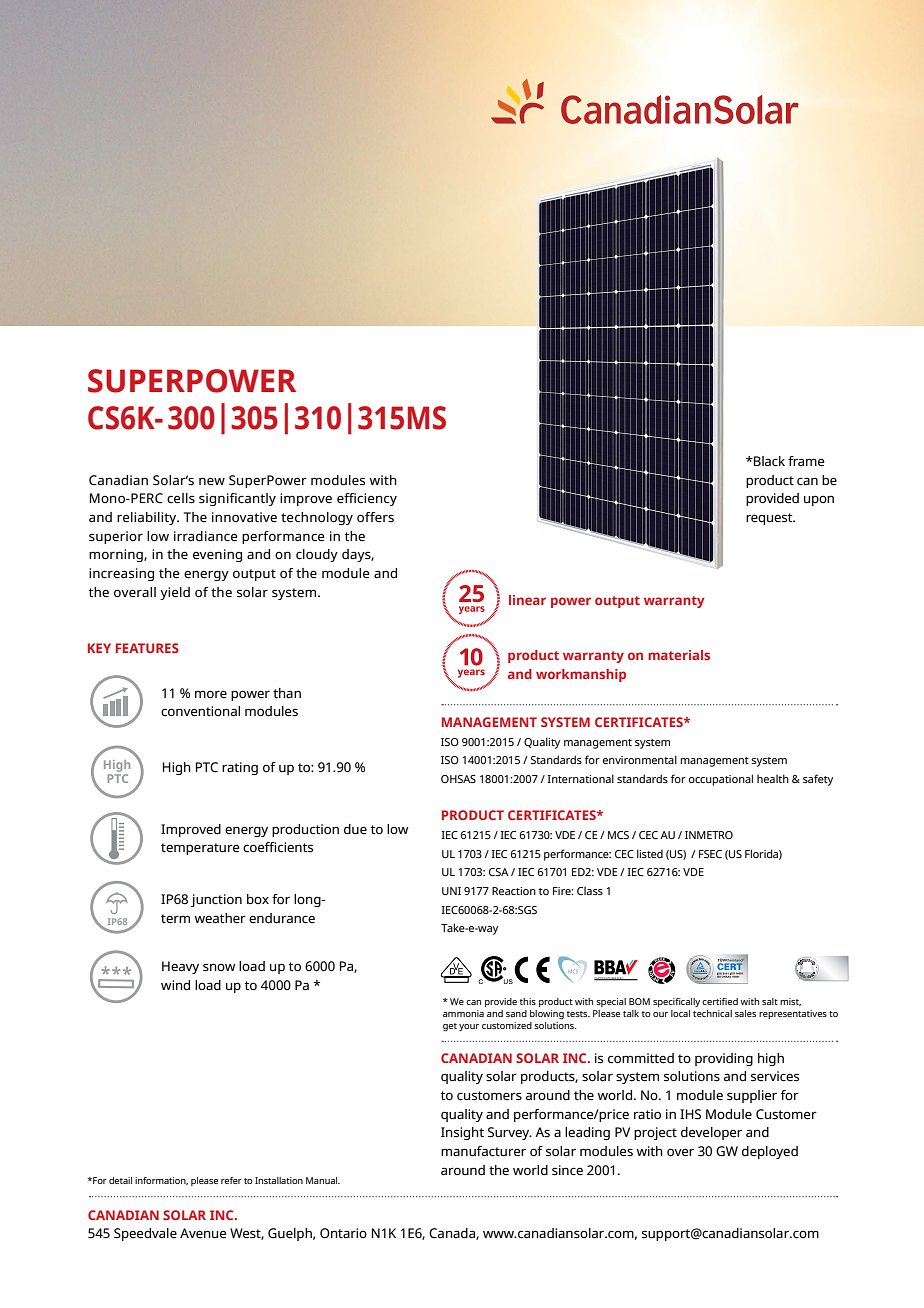 Image resolution: width=924 pixels, height=1308 pixels. Describe the element at coordinates (203, 1233) in the screenshot. I see `Avenue` at that location.
